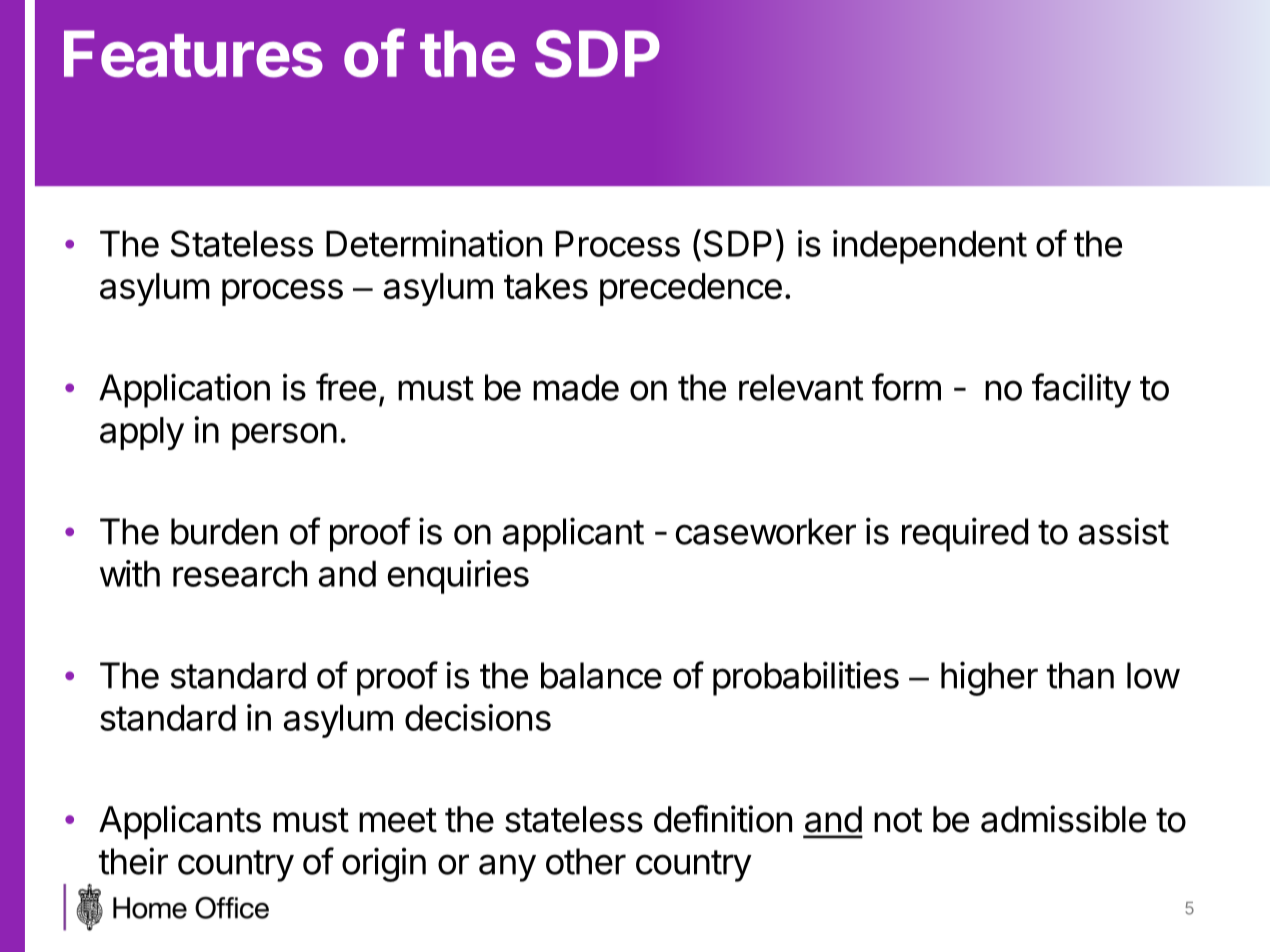 The width and height of the image is (1270, 952). I want to click on caseworker, so click(766, 531).
